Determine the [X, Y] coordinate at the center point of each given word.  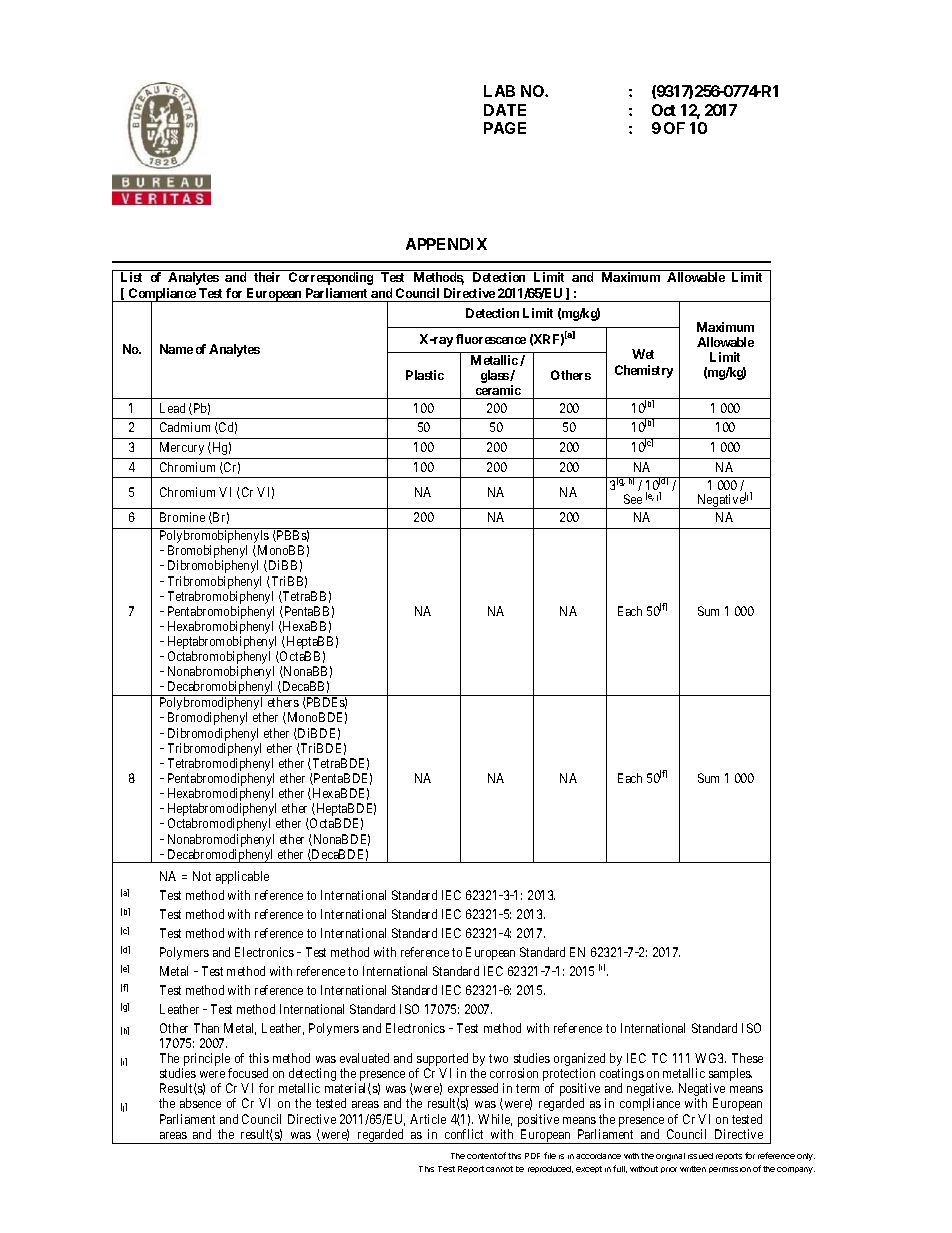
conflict [464, 1134]
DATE [505, 110]
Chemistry [644, 371]
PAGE [505, 128]
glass [495, 376]
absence [200, 1103]
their [267, 277]
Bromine [182, 517]
